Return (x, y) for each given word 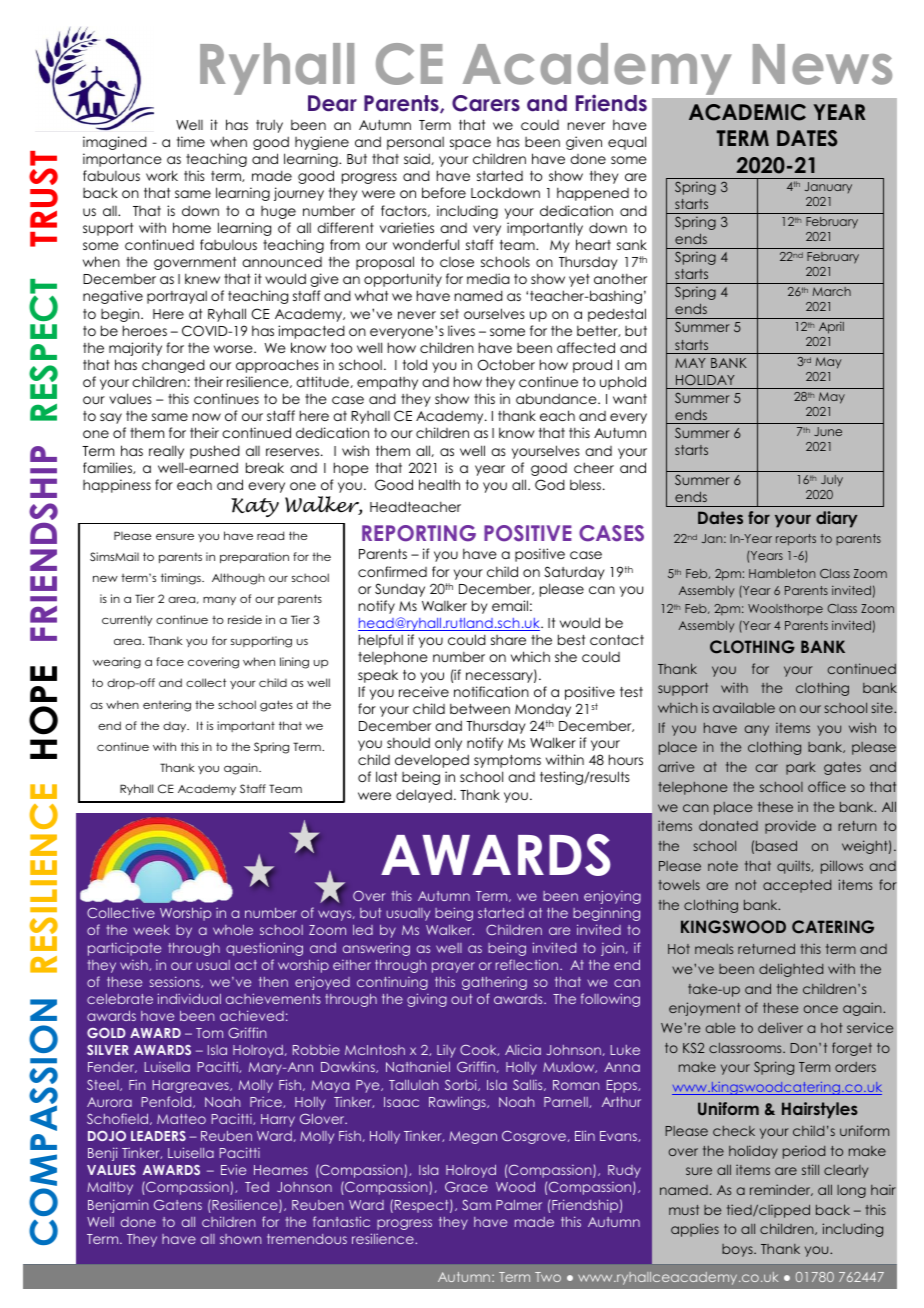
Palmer (519, 1205)
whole (233, 930)
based (776, 845)
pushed (215, 452)
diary (837, 519)
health (439, 484)
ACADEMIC (747, 112)
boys (738, 1250)
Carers (486, 103)
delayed (424, 796)
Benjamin (118, 1206)
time (191, 141)
